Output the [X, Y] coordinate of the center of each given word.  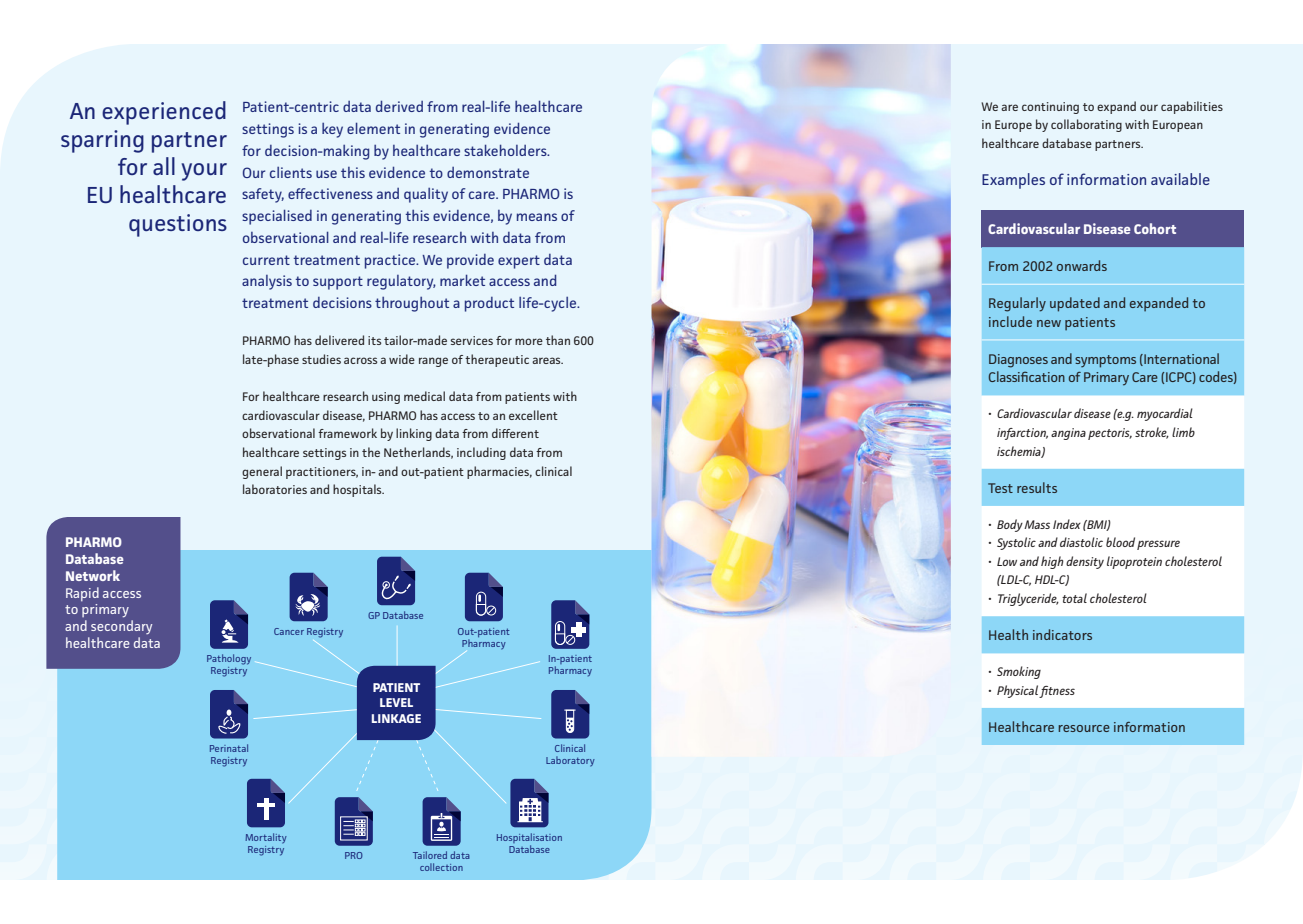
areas [547, 360]
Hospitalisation [529, 839]
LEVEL [396, 702]
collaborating [1086, 125]
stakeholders [506, 150]
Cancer [289, 631]
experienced [164, 113]
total [1074, 598]
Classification [1027, 376]
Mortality [266, 838]
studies [321, 359]
